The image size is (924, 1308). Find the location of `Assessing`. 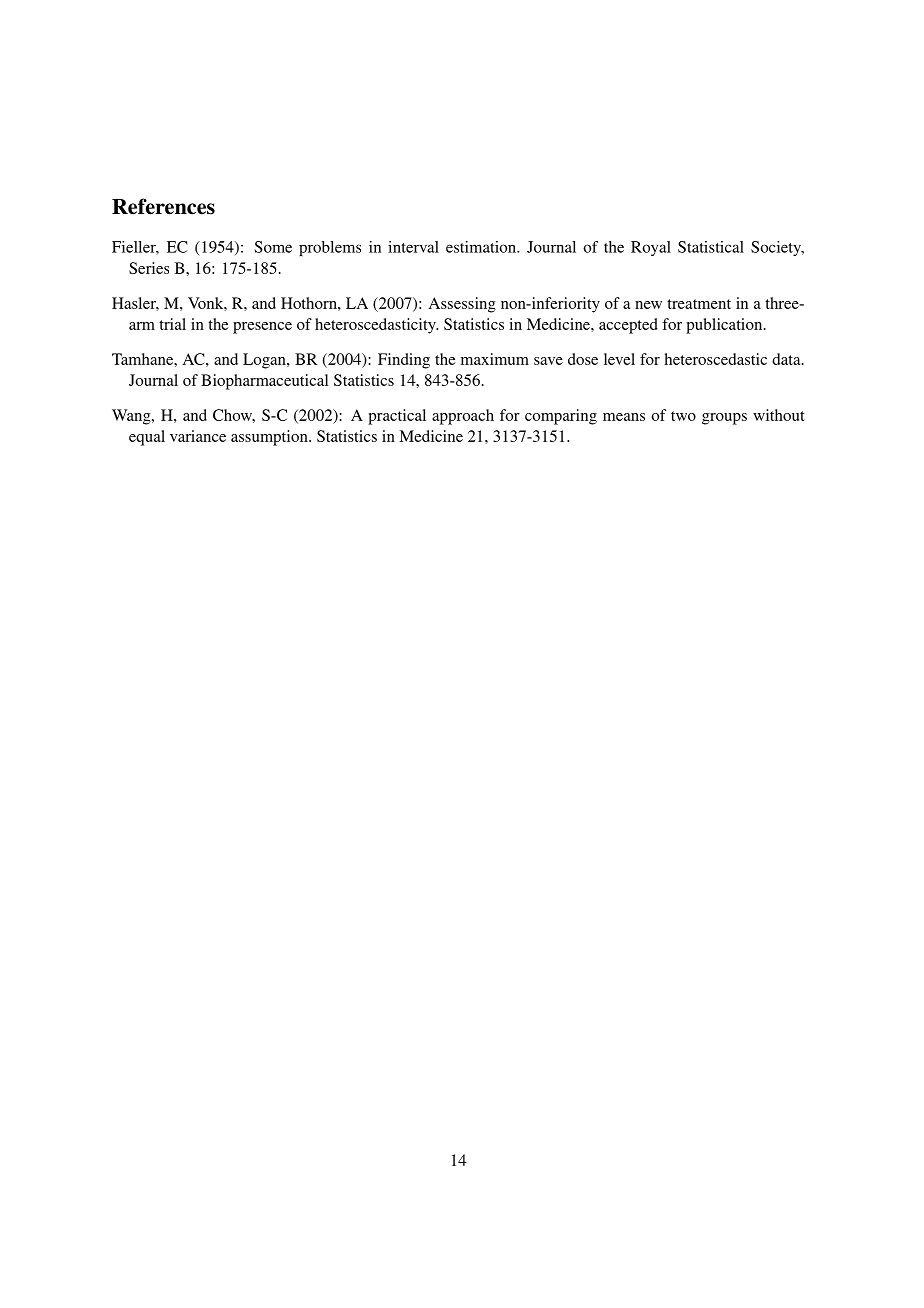

Assessing is located at coordinates (462, 305).
